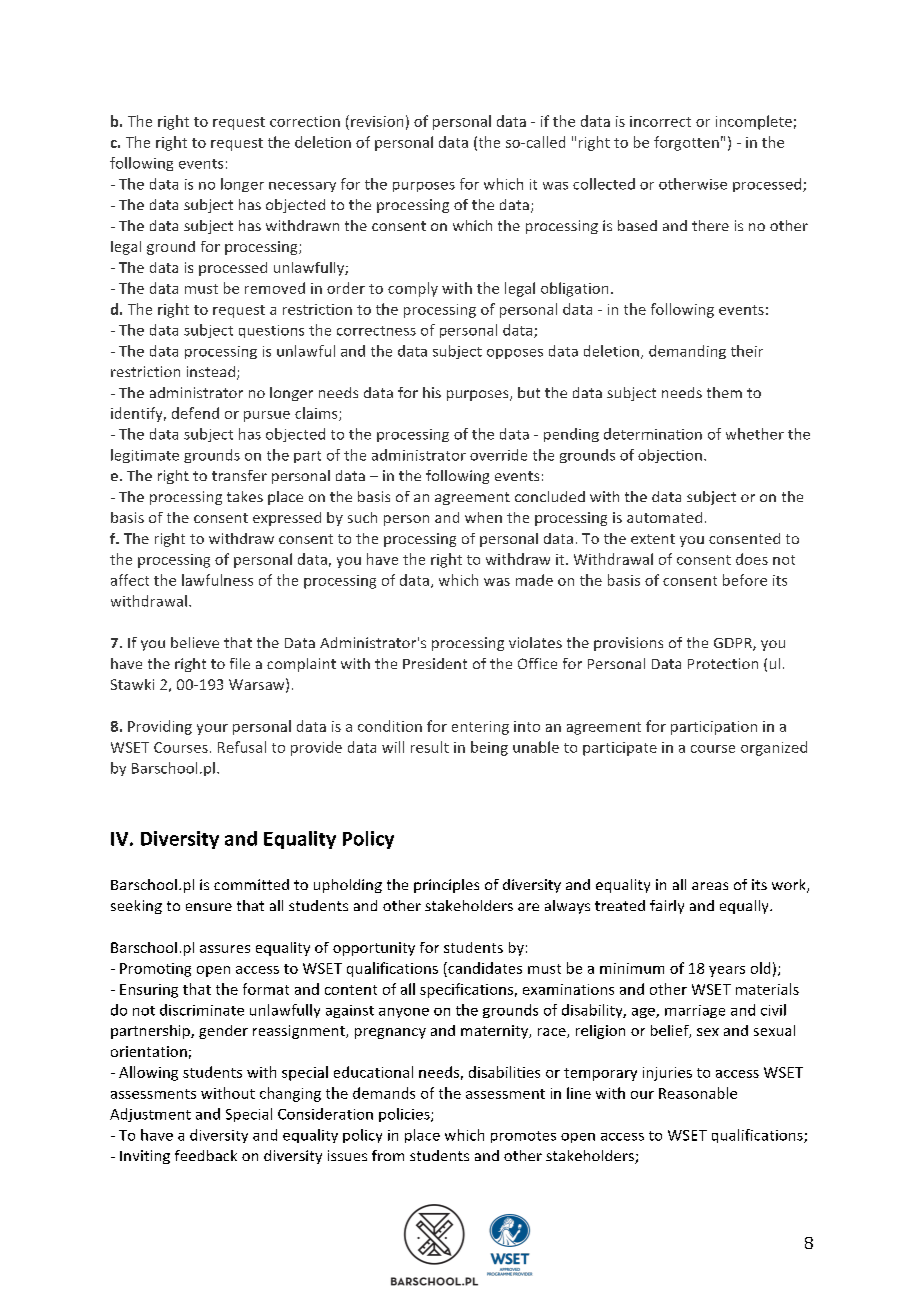  I want to click on principles, so click(446, 886).
